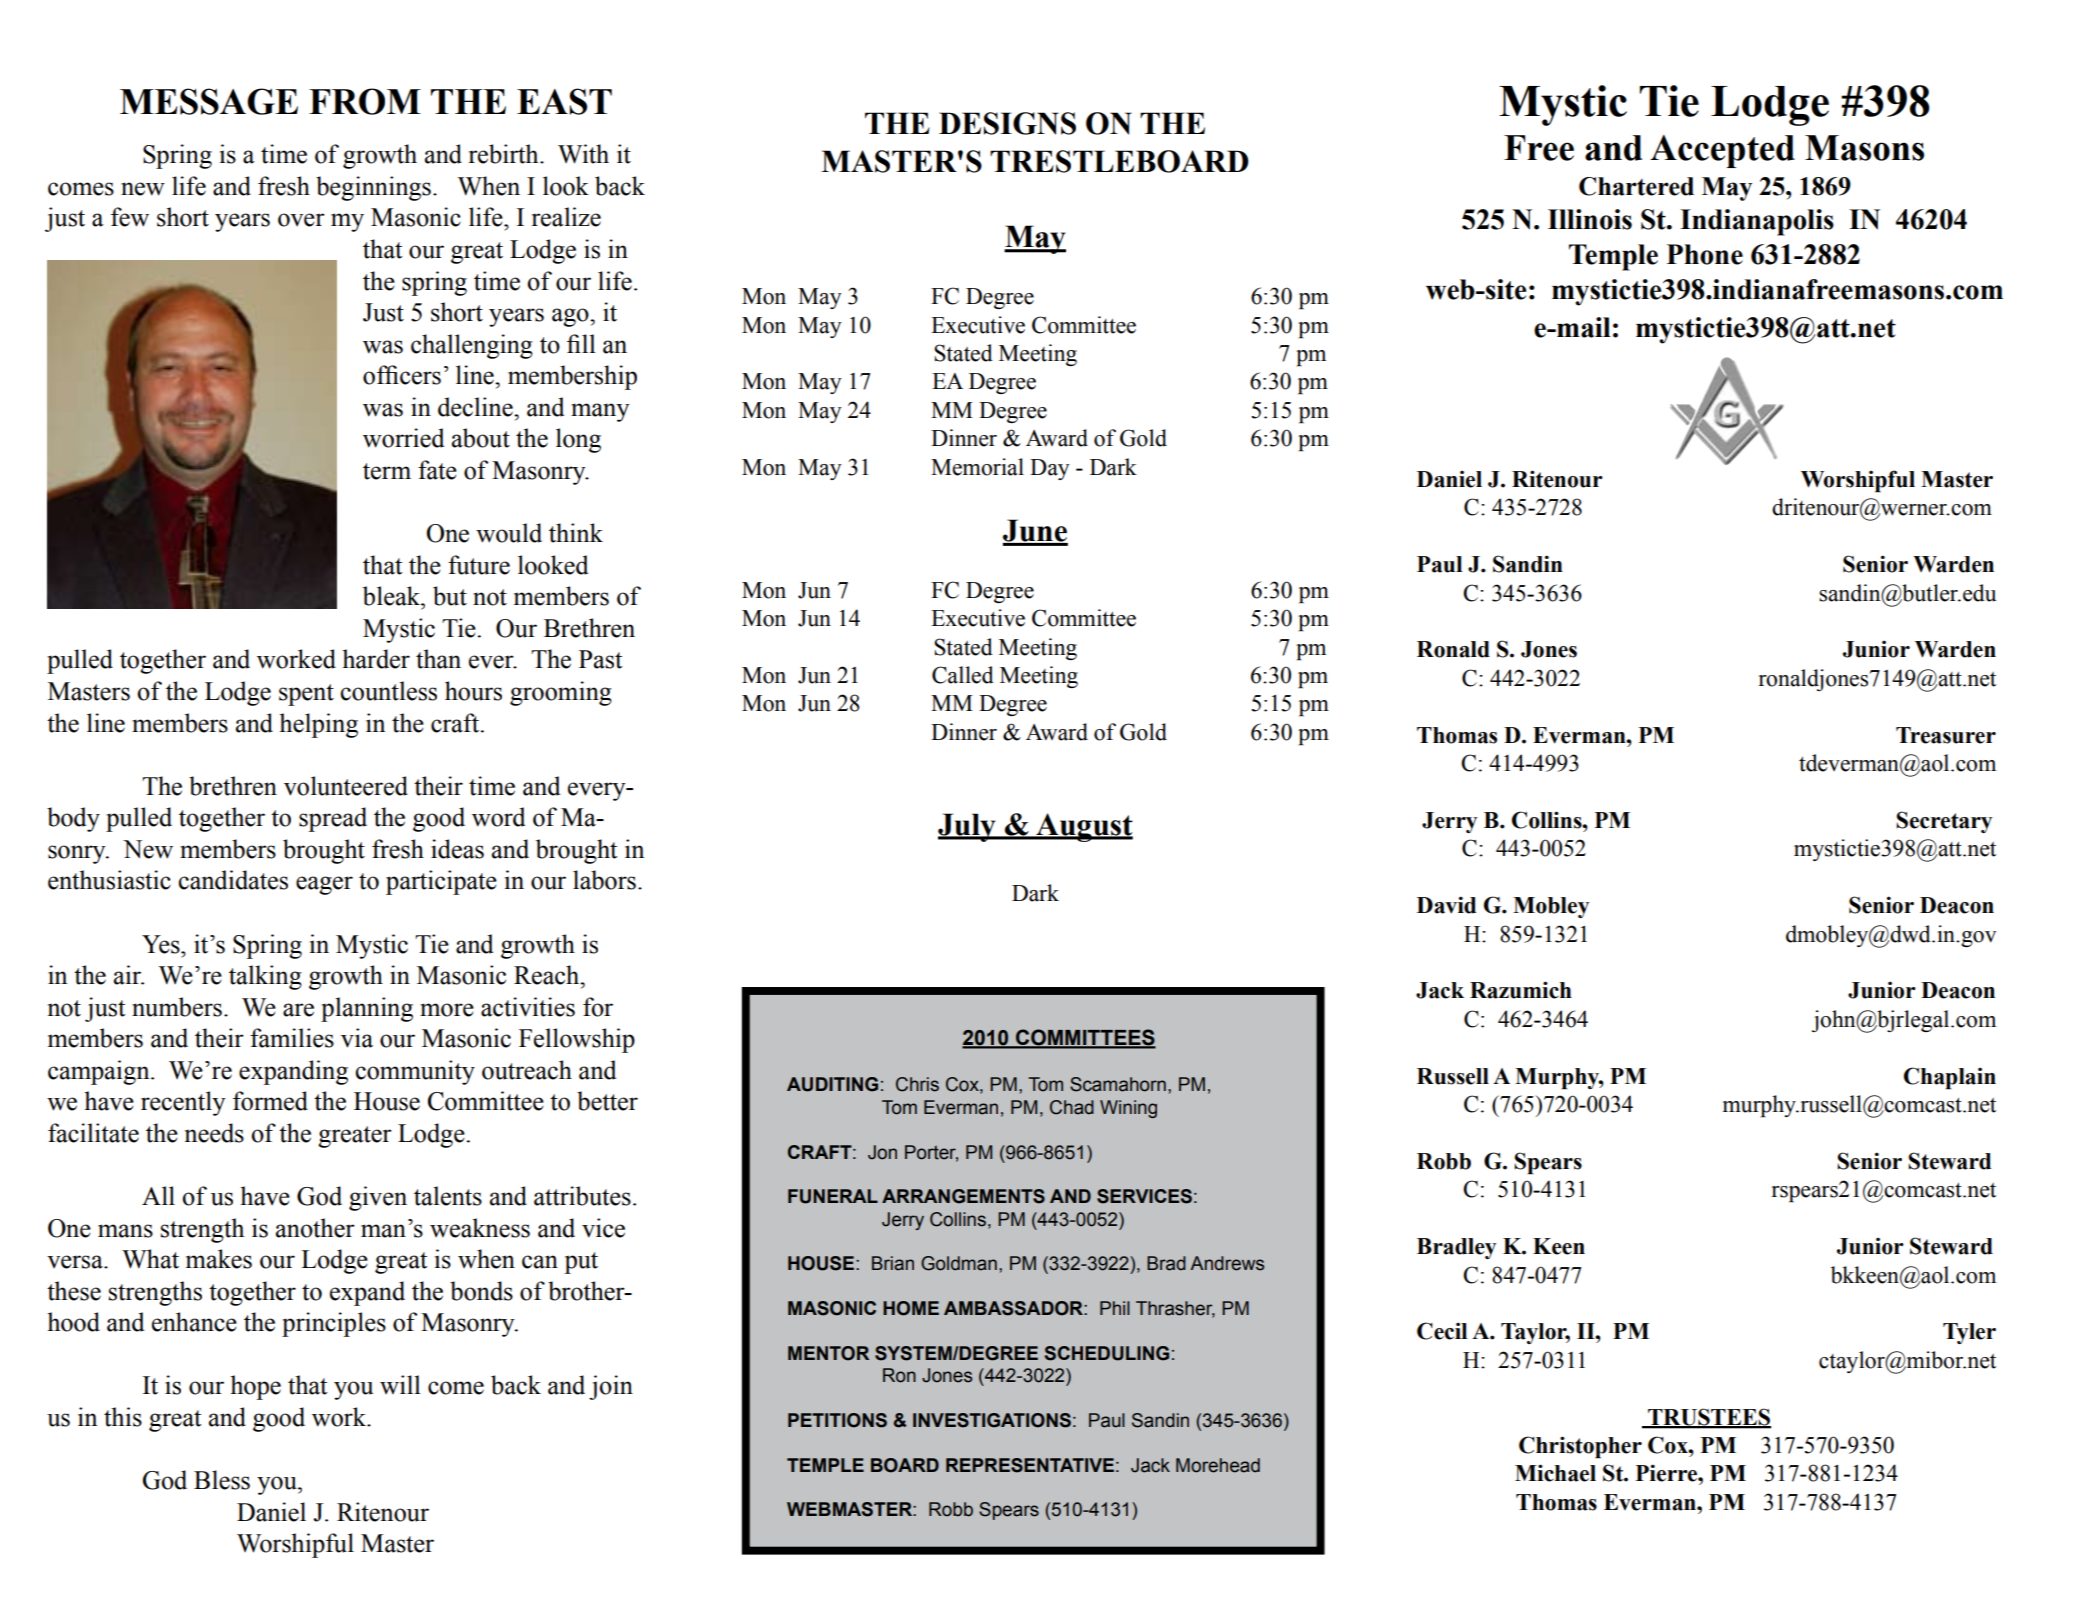 The height and width of the document is (1610, 2083). What do you see at coordinates (977, 467) in the document?
I see `Memorial` at bounding box center [977, 467].
